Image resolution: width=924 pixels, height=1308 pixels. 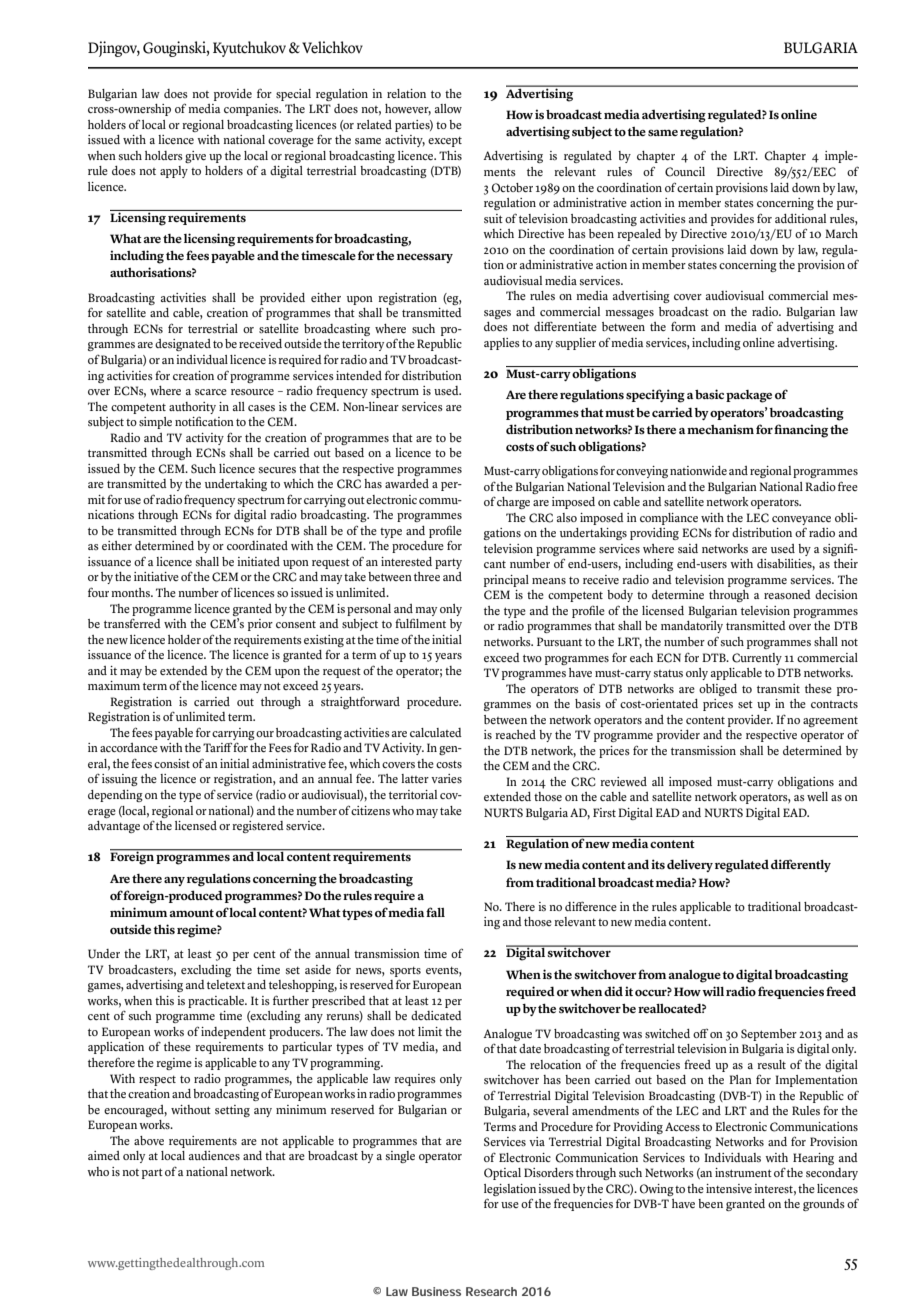 What do you see at coordinates (436, 1015) in the document?
I see `dedicated` at bounding box center [436, 1015].
